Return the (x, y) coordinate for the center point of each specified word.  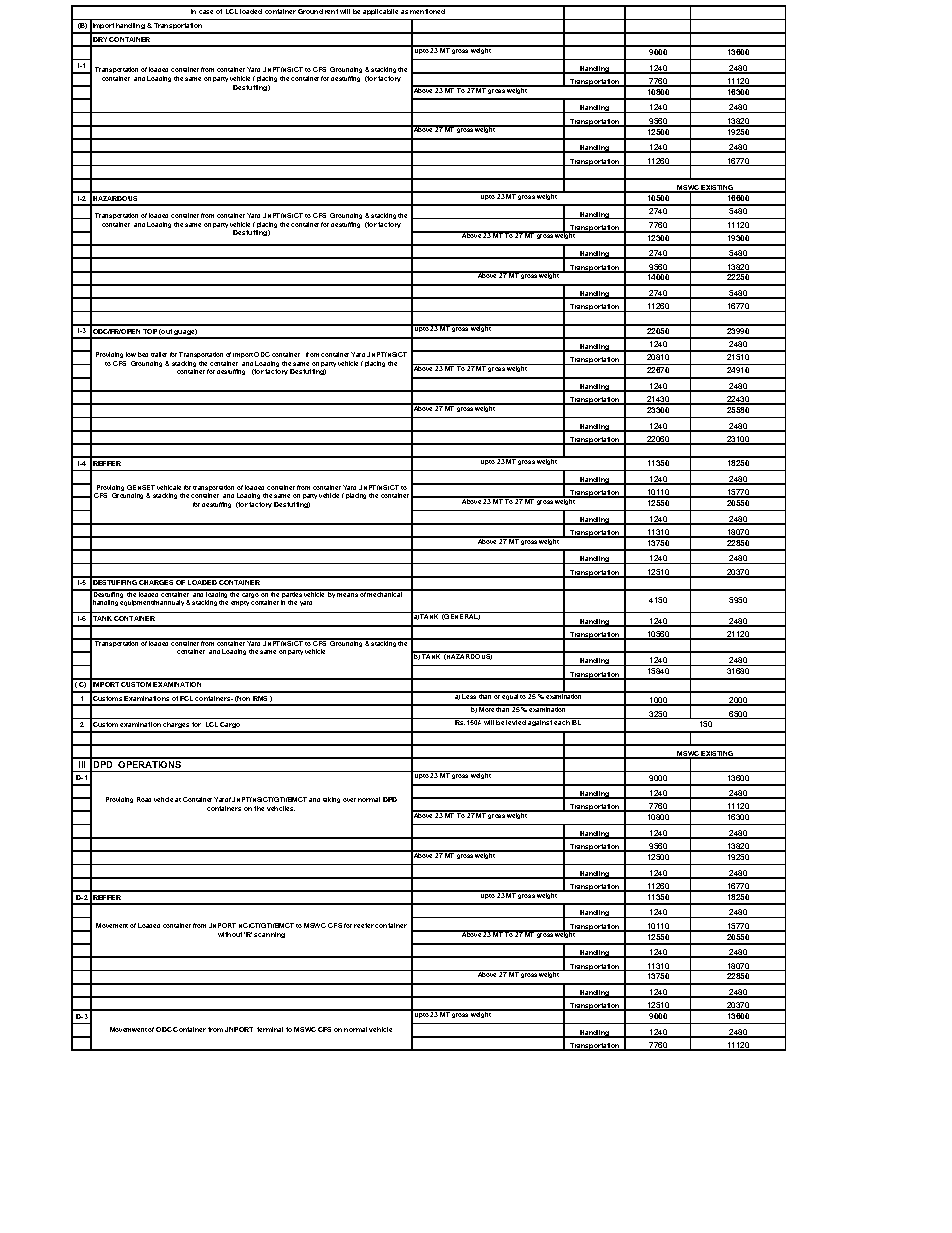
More (487, 708)
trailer (159, 354)
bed (143, 354)
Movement (112, 925)
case (206, 12)
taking (331, 800)
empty (240, 603)
